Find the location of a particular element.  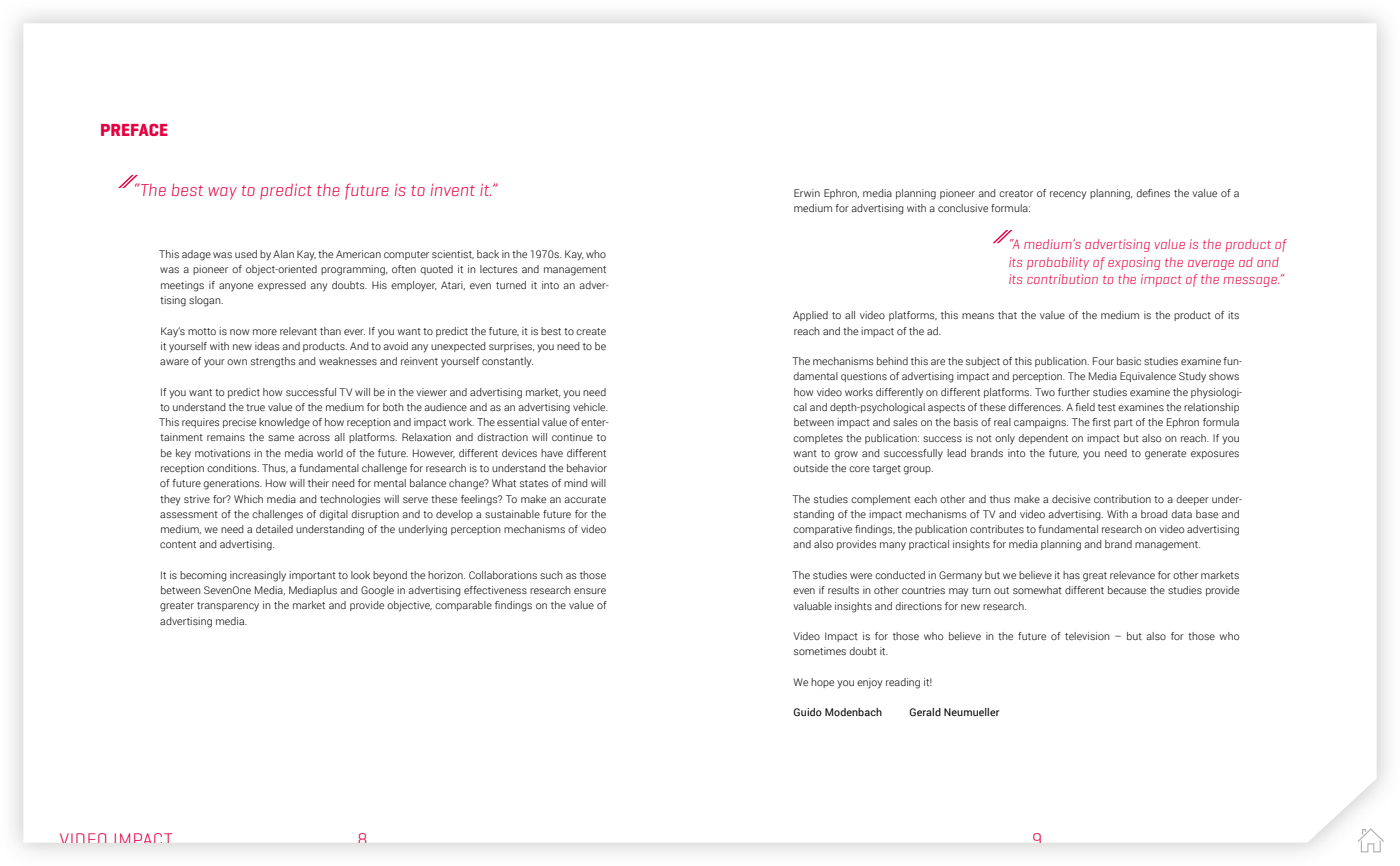

Guido is located at coordinates (808, 712).
